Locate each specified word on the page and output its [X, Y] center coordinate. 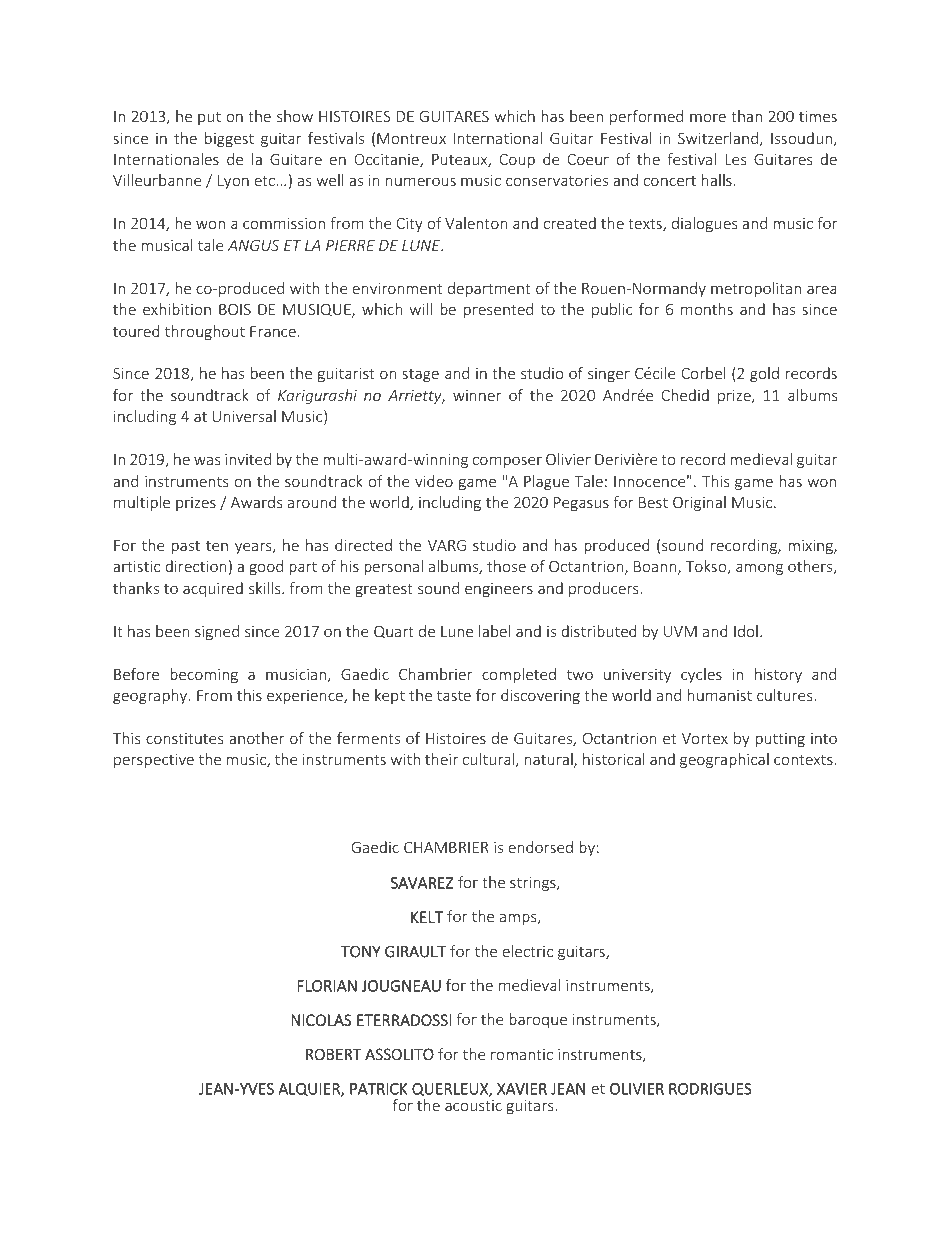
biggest [229, 139]
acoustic [473, 1105]
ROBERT [334, 1054]
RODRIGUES [710, 1089]
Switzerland [718, 138]
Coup [517, 161]
